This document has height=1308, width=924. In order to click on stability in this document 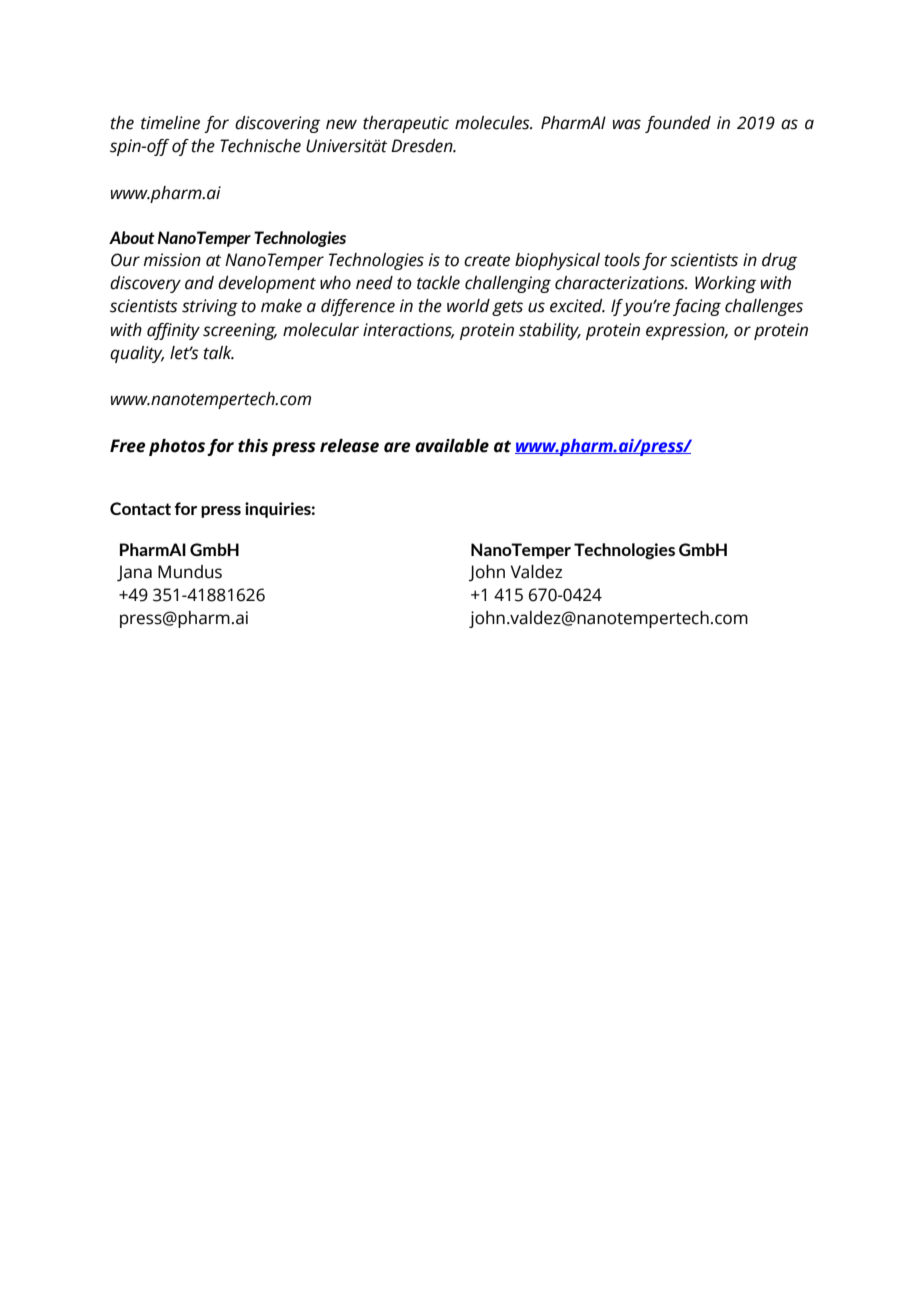, I will do `click(550, 331)`.
